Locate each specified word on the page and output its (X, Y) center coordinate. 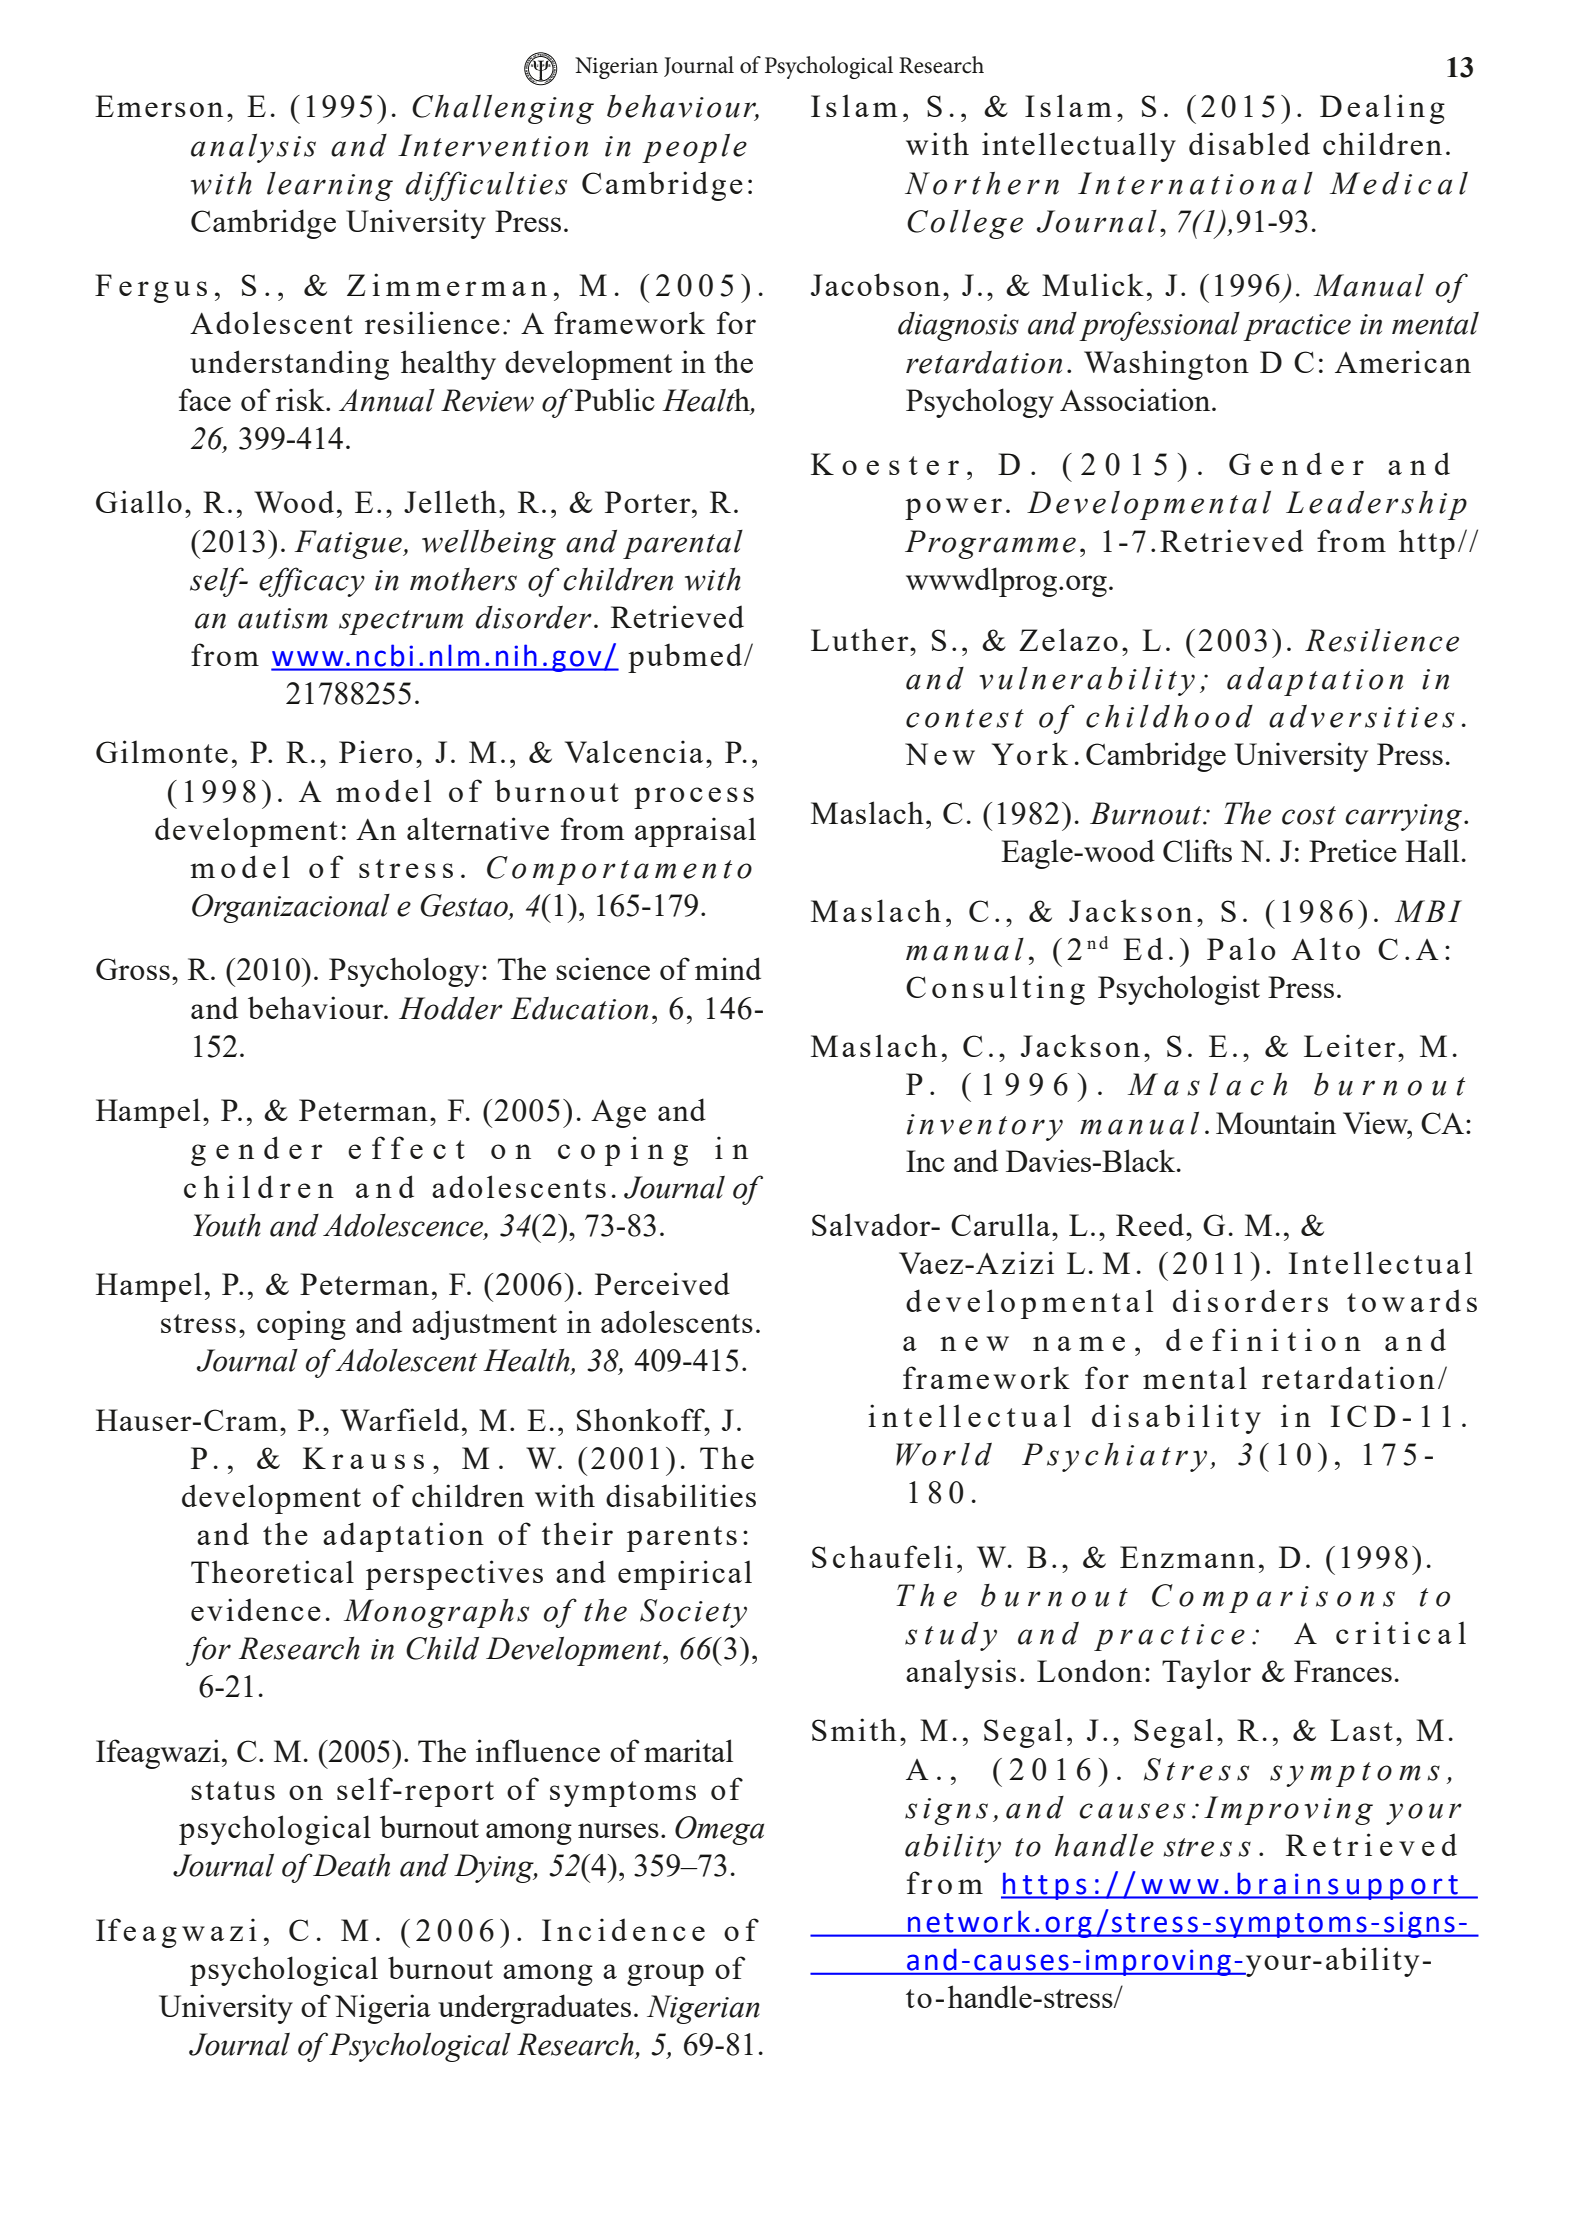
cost (1309, 815)
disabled (1249, 143)
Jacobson (875, 284)
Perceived (662, 1283)
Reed (1151, 1224)
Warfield (399, 1419)
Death (351, 1865)
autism (283, 618)
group (665, 1975)
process (694, 798)
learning (330, 186)
